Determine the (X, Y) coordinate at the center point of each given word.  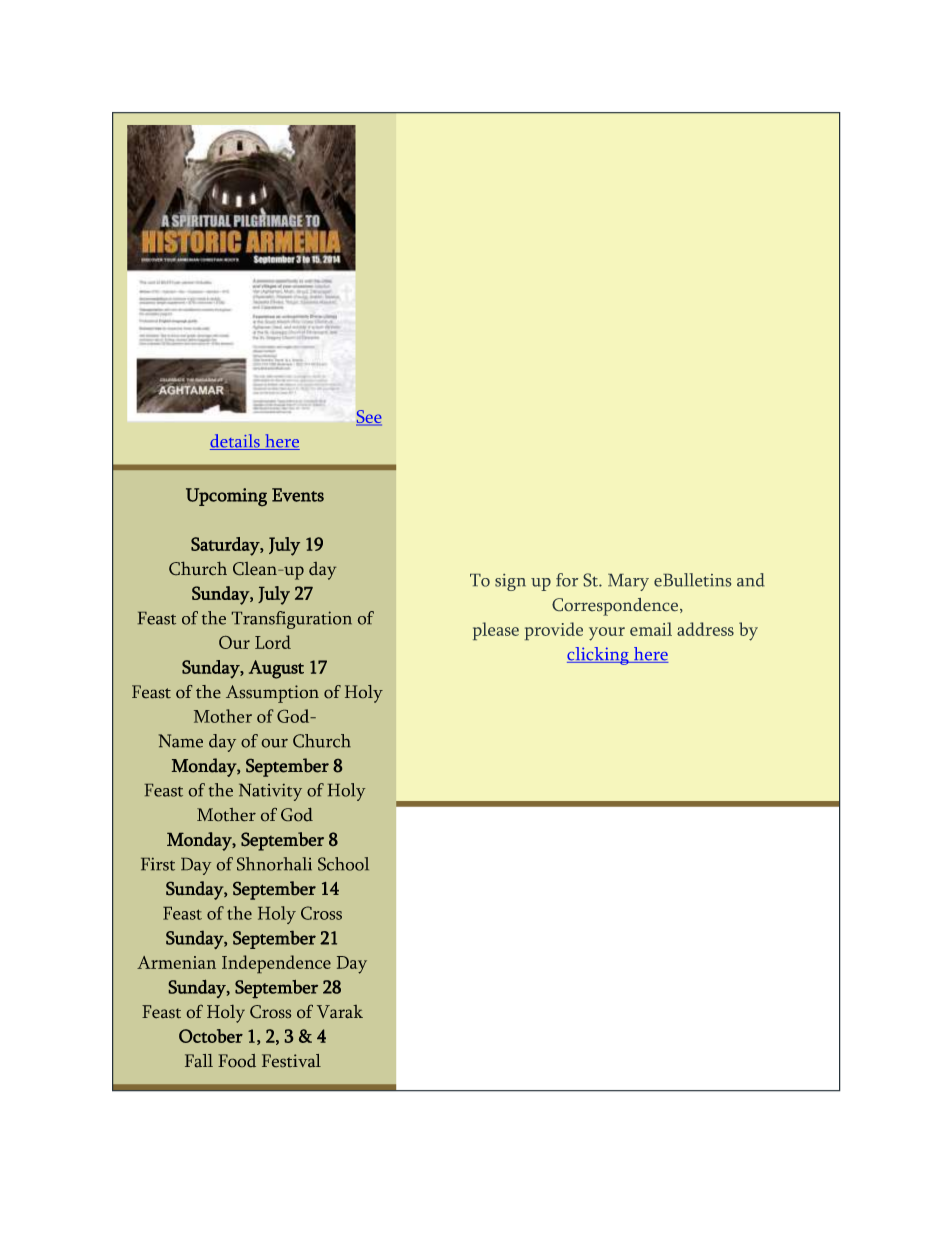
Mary (628, 582)
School (343, 864)
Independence (276, 964)
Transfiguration (292, 620)
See (369, 418)
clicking (599, 656)
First (158, 864)
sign (510, 582)
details (236, 442)
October (211, 1036)
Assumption (272, 694)
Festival (291, 1060)
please (496, 631)
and (751, 580)
